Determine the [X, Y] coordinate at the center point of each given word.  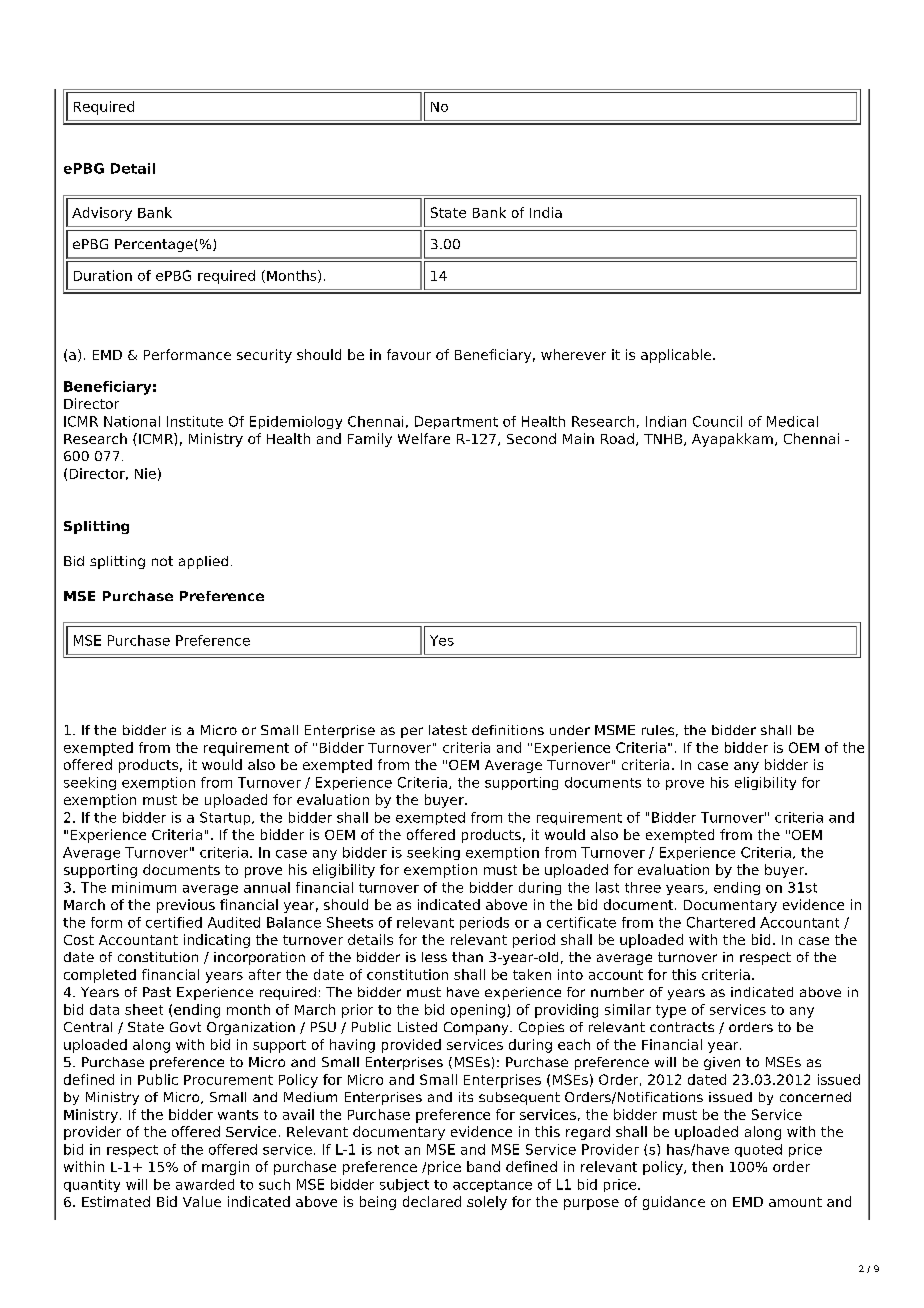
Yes [442, 640]
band [483, 1166]
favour [409, 354]
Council [717, 421]
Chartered [721, 922]
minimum [144, 887]
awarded [205, 1184]
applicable [677, 356]
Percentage [154, 245]
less [434, 957]
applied [203, 562]
